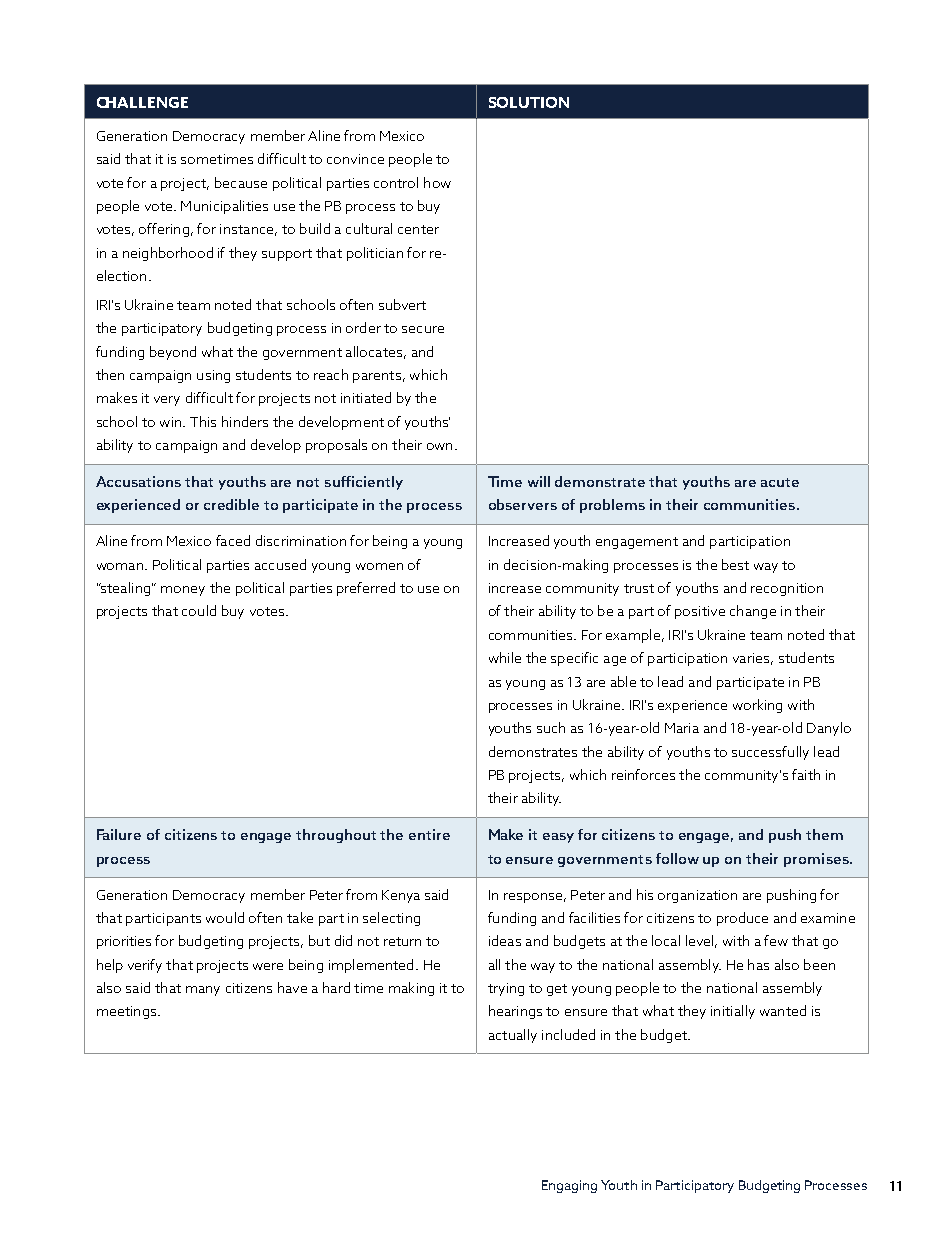 Image resolution: width=952 pixels, height=1233 pixels. What do you see at coordinates (569, 1186) in the screenshot?
I see `Engaging` at bounding box center [569, 1186].
